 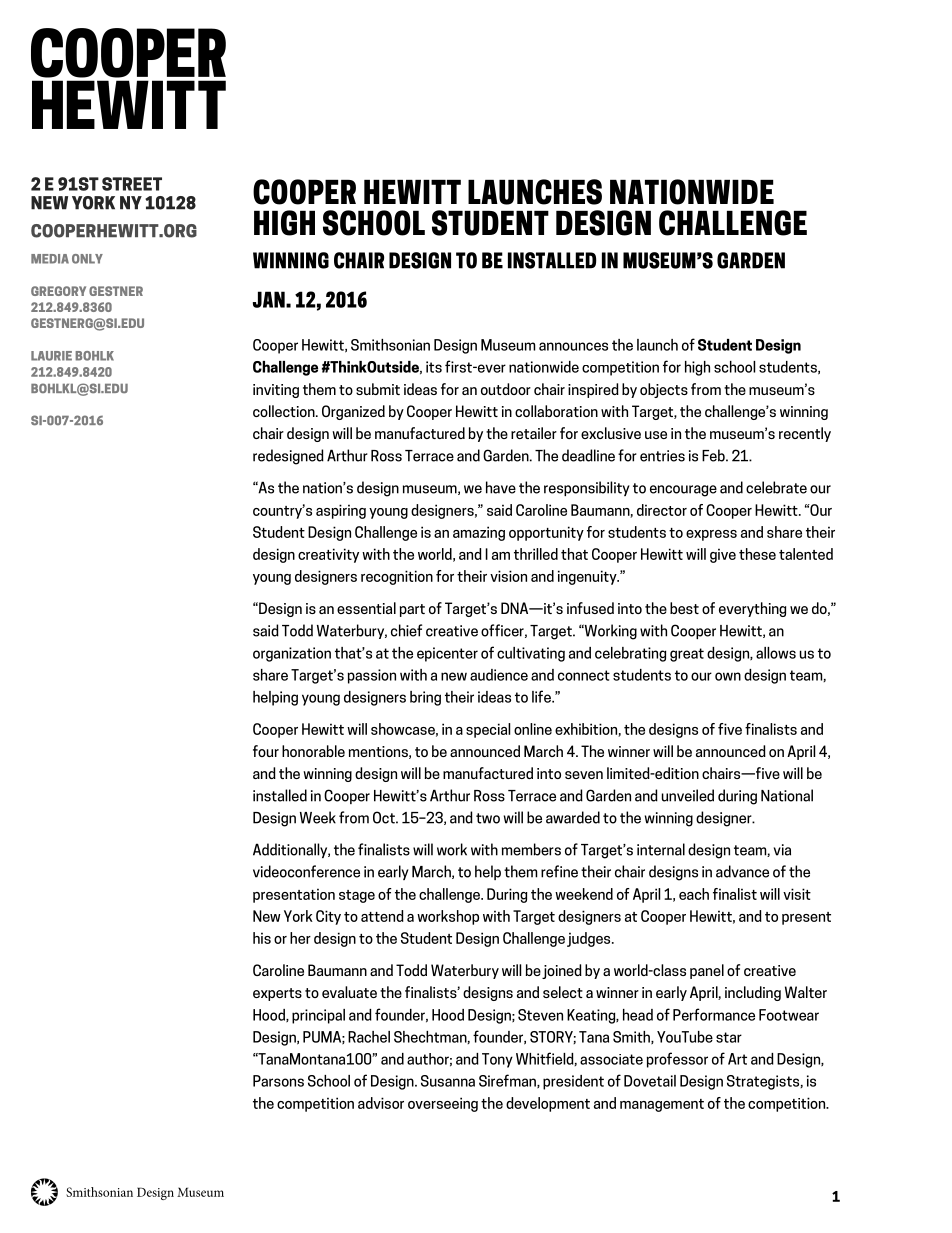 What do you see at coordinates (262, 938) in the screenshot?
I see `his` at bounding box center [262, 938].
